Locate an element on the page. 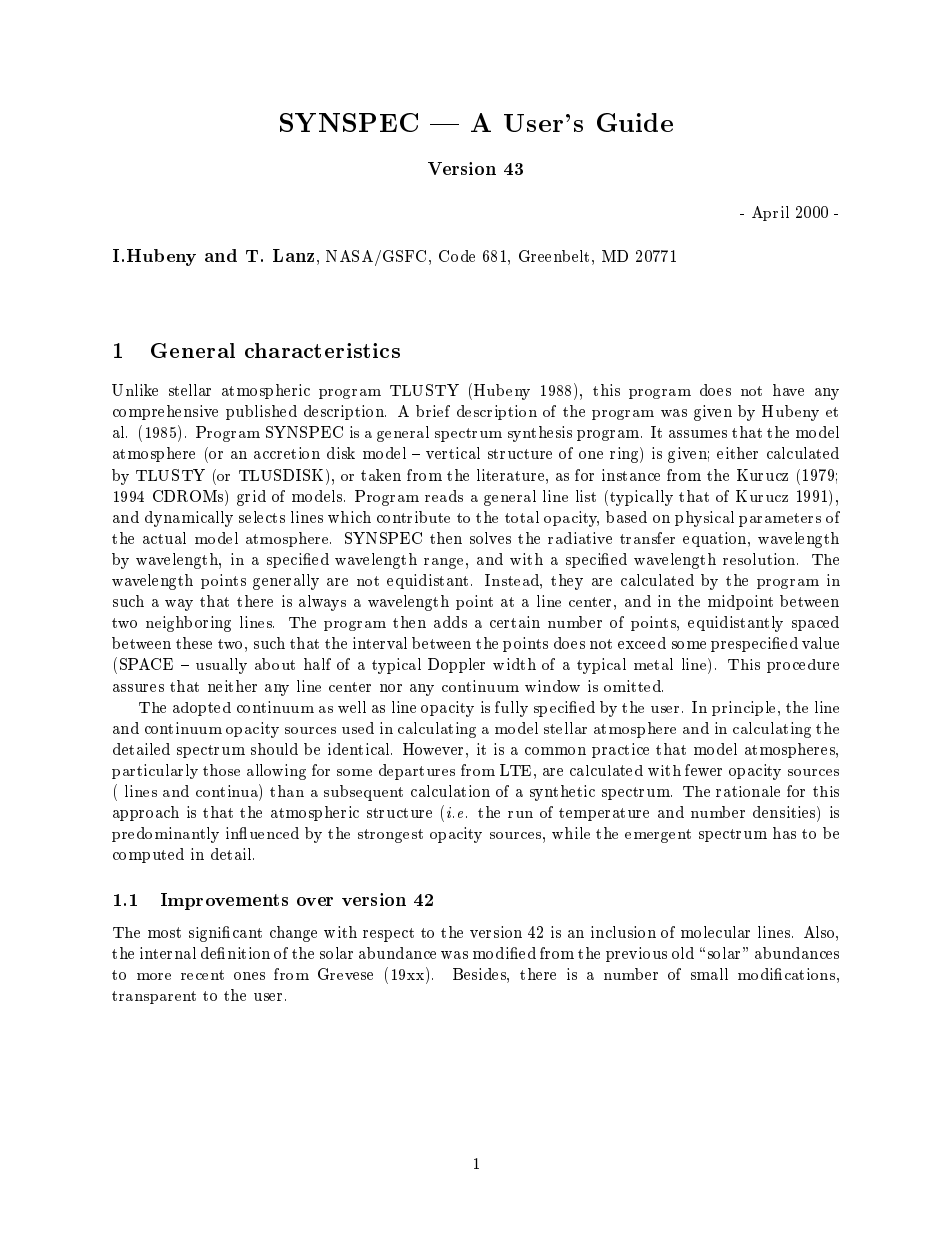 This image has height=1233, width=952. Code is located at coordinates (457, 256).
